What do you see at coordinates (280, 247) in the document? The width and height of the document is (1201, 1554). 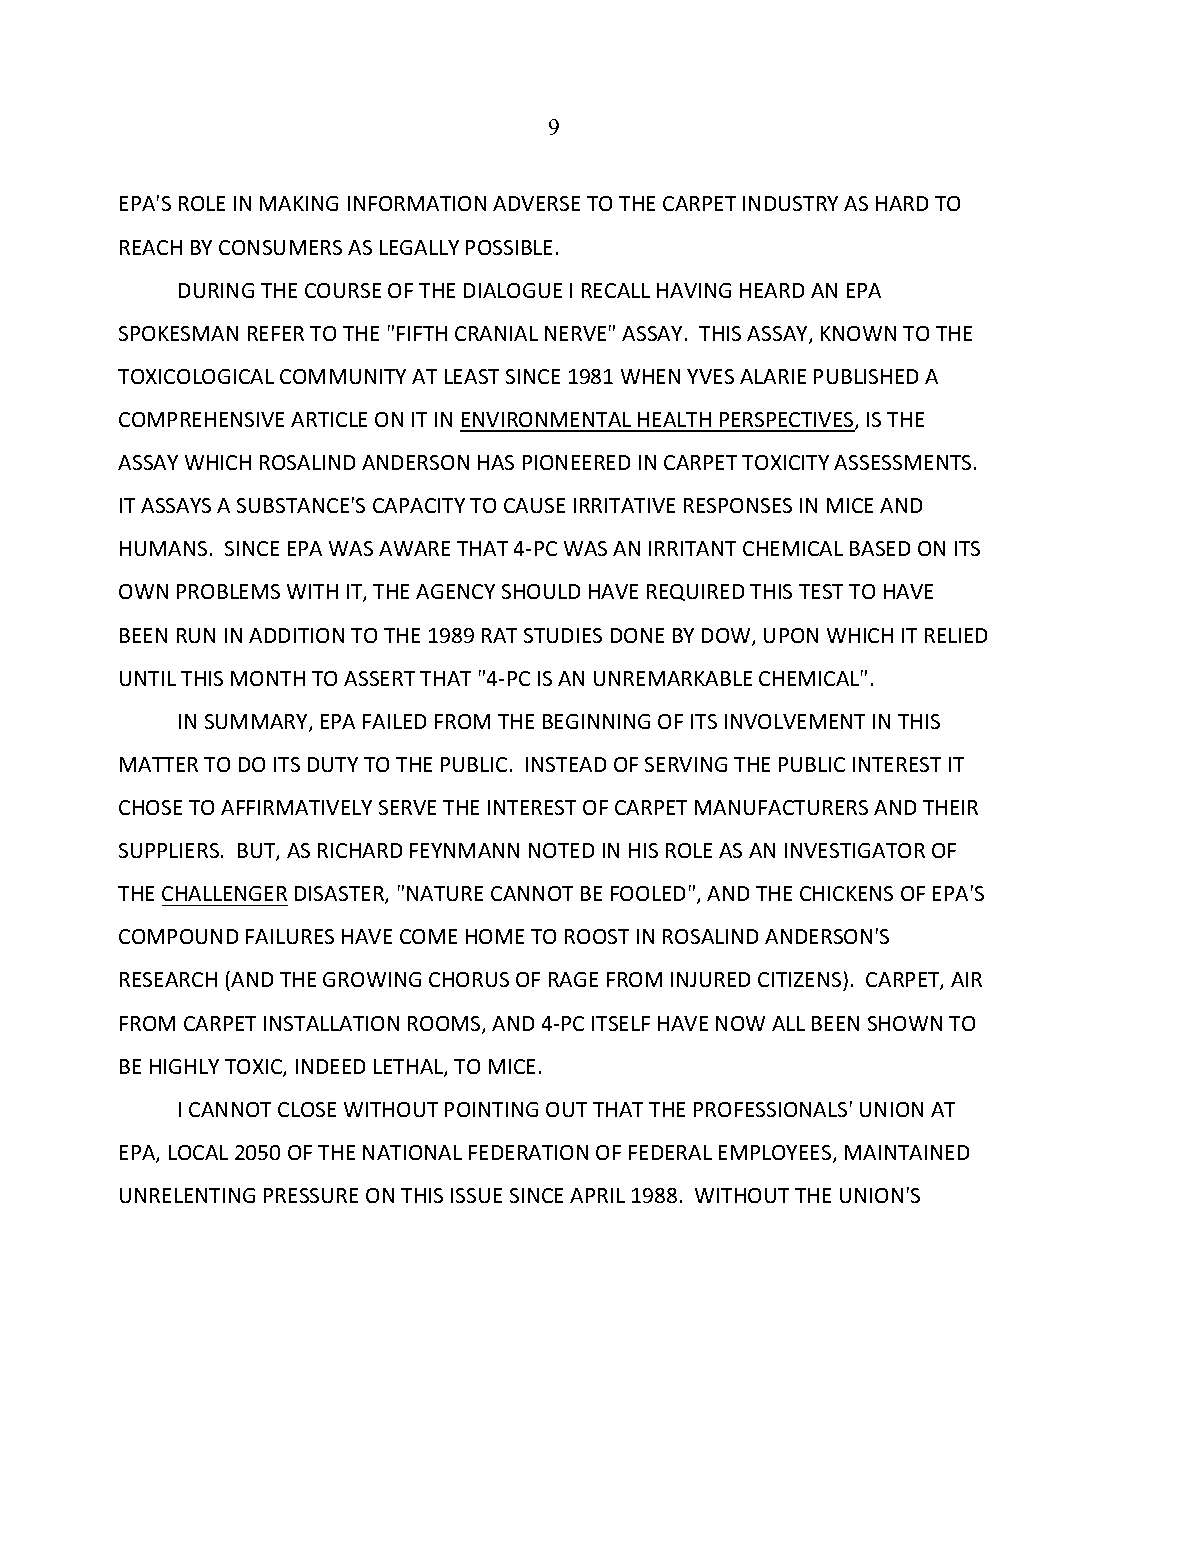 I see `CONSUMERS` at bounding box center [280, 247].
